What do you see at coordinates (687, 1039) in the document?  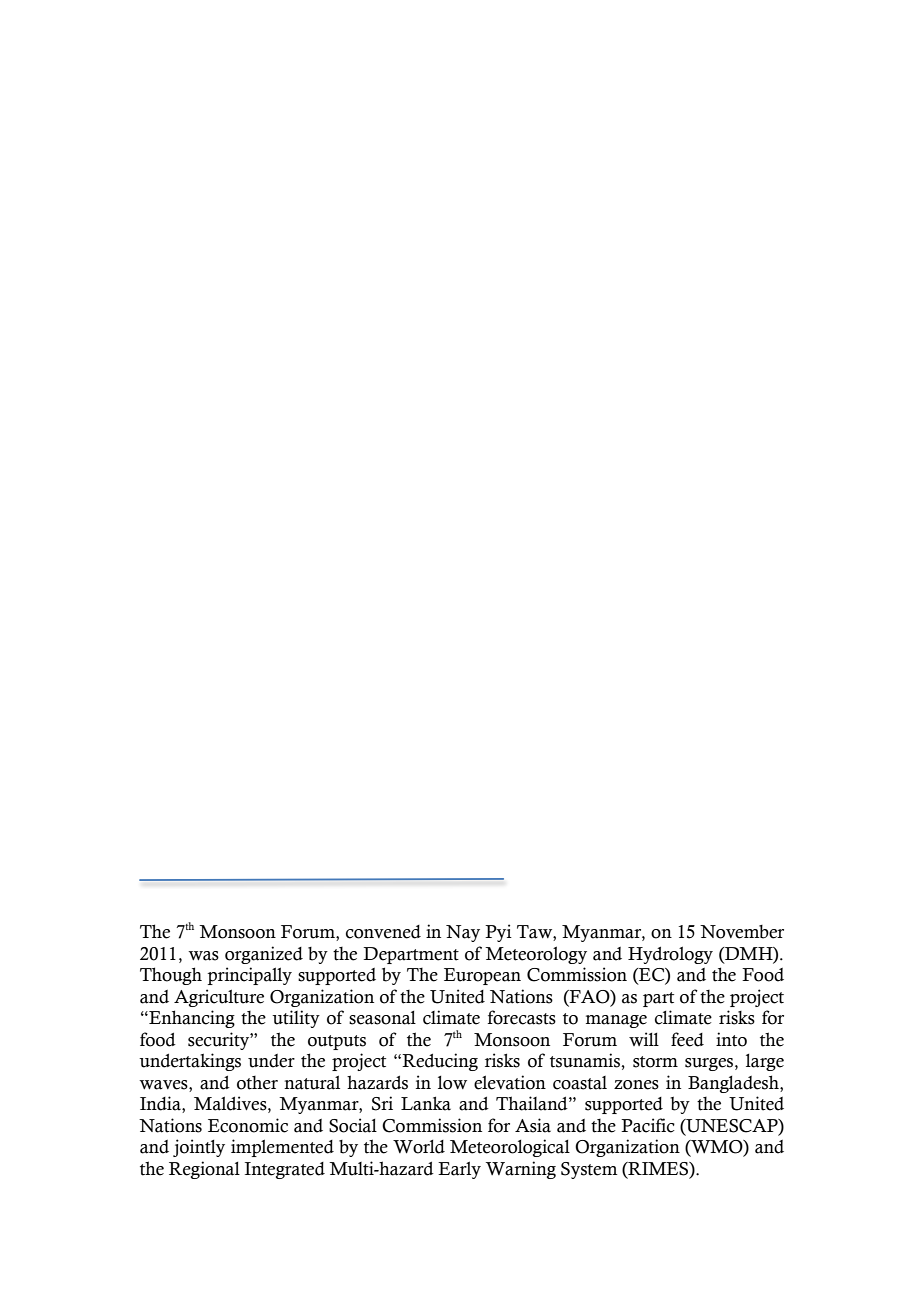 I see `feed` at bounding box center [687, 1039].
